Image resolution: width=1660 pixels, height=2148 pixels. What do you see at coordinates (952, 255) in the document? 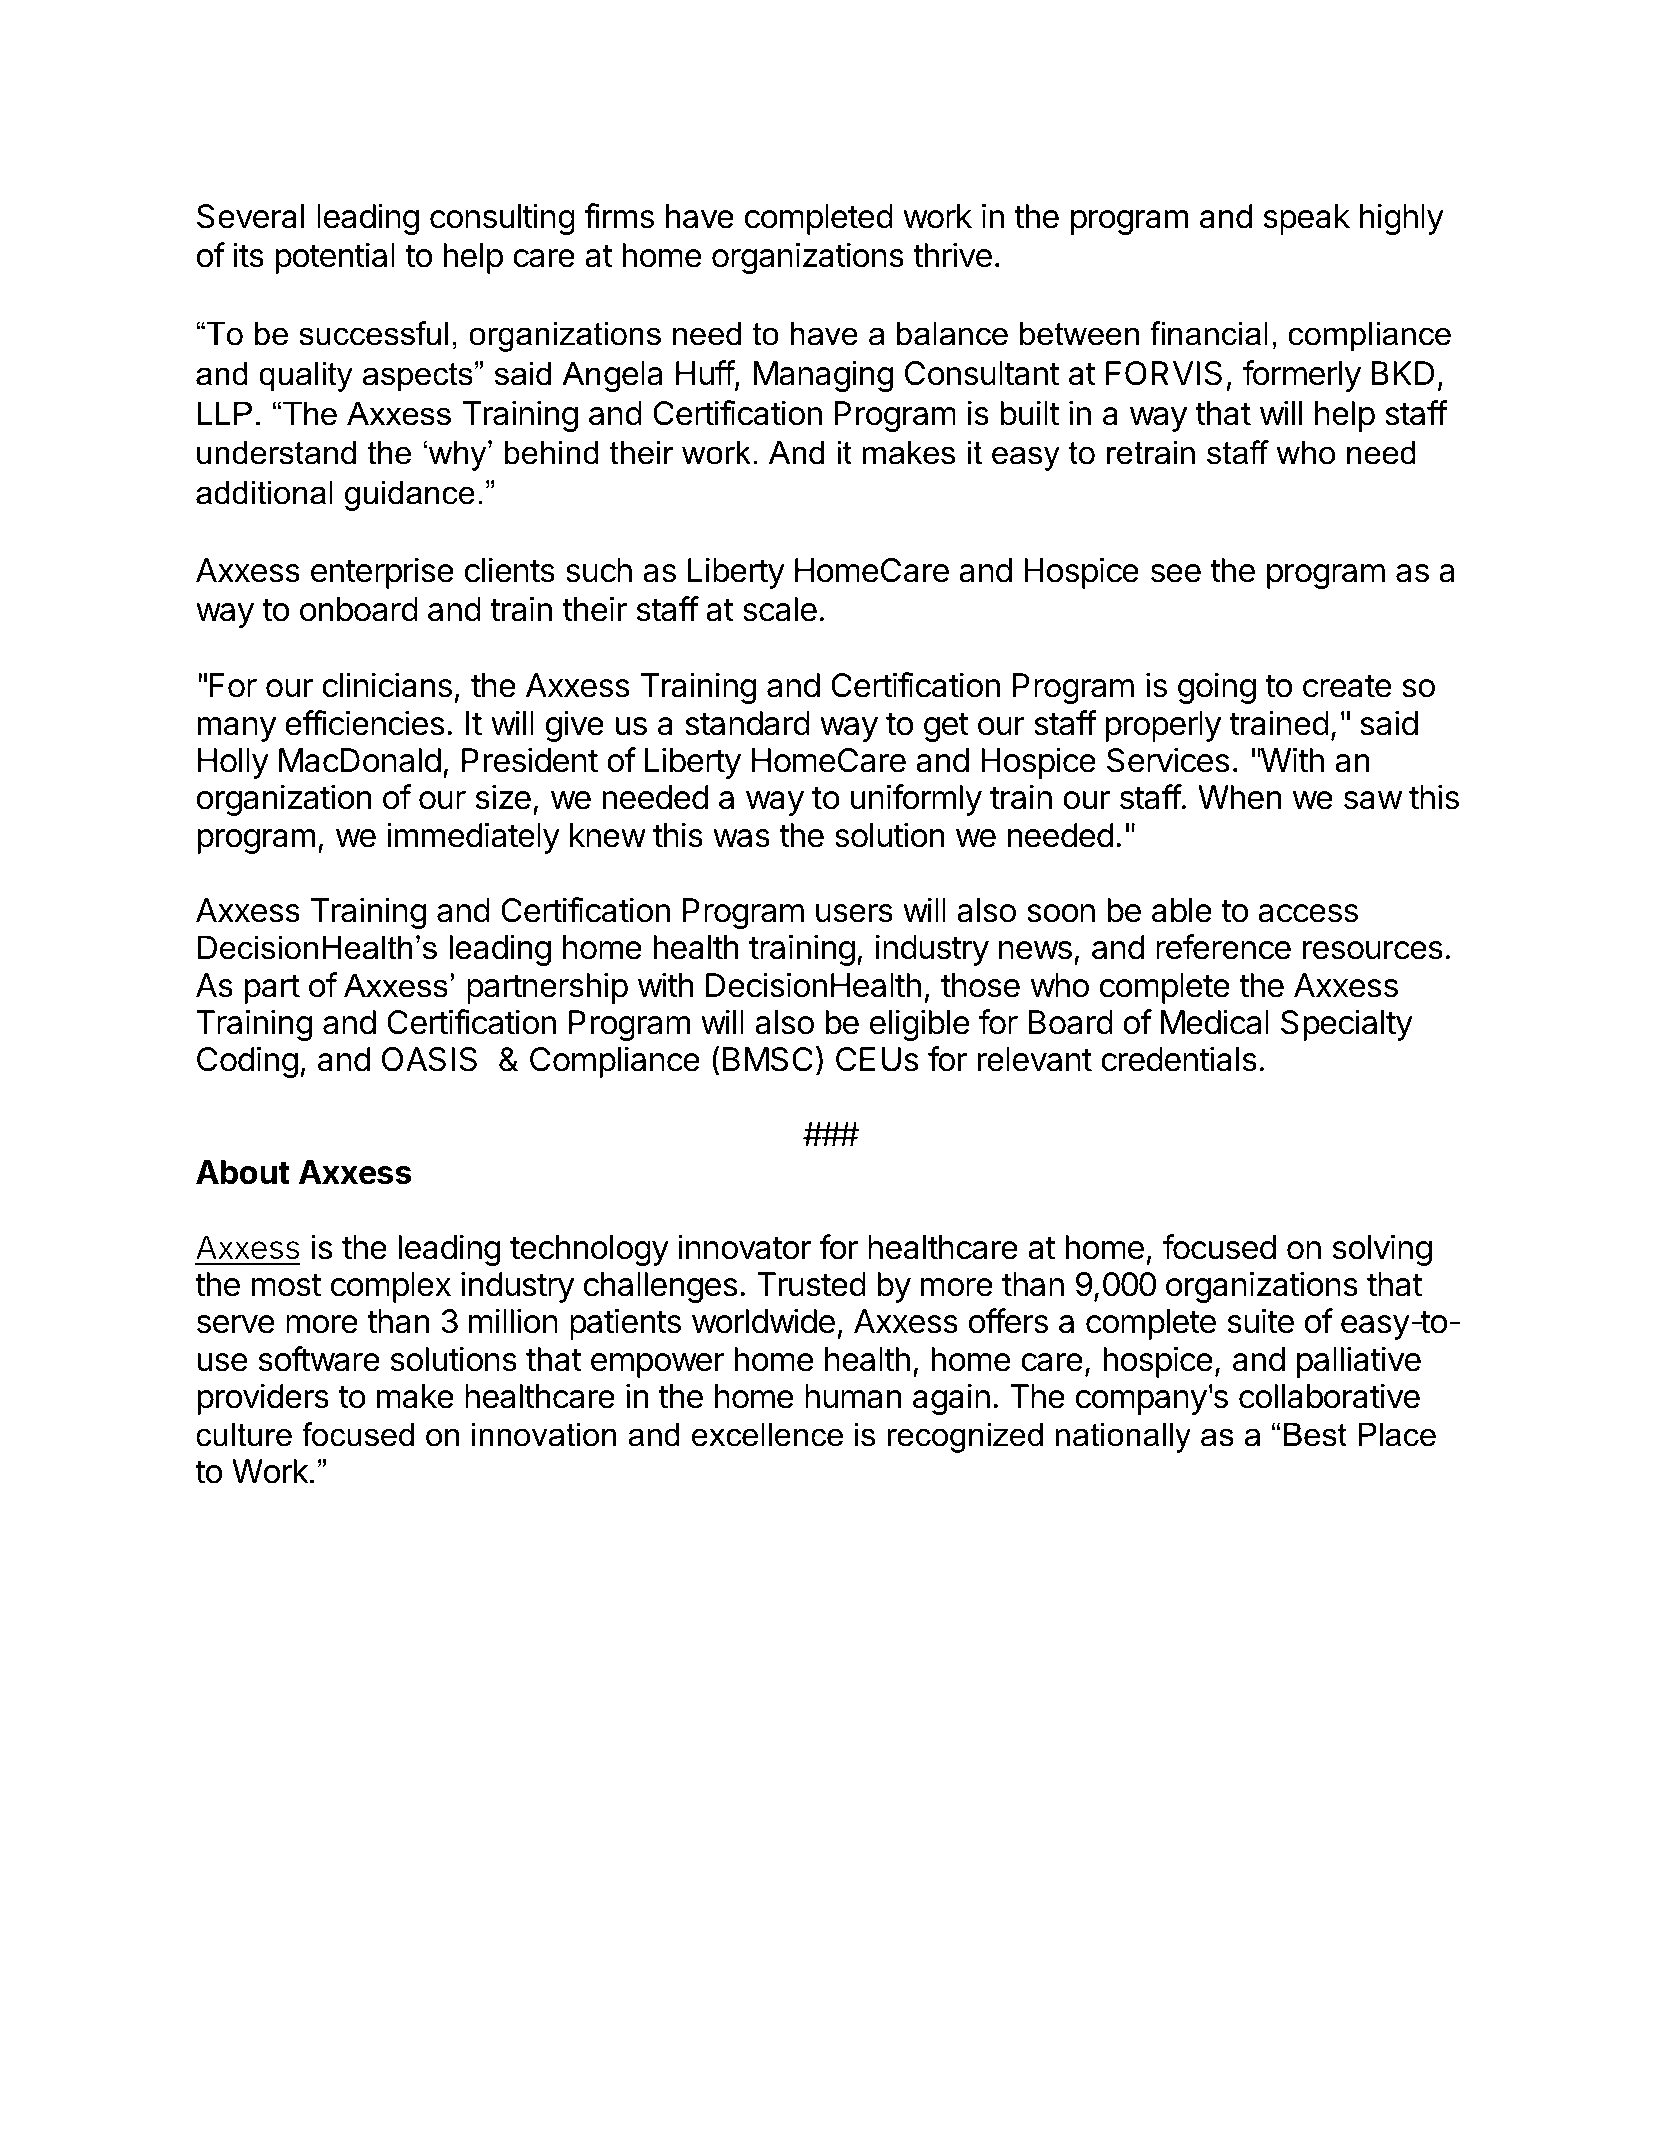
I see `thrive` at bounding box center [952, 255].
